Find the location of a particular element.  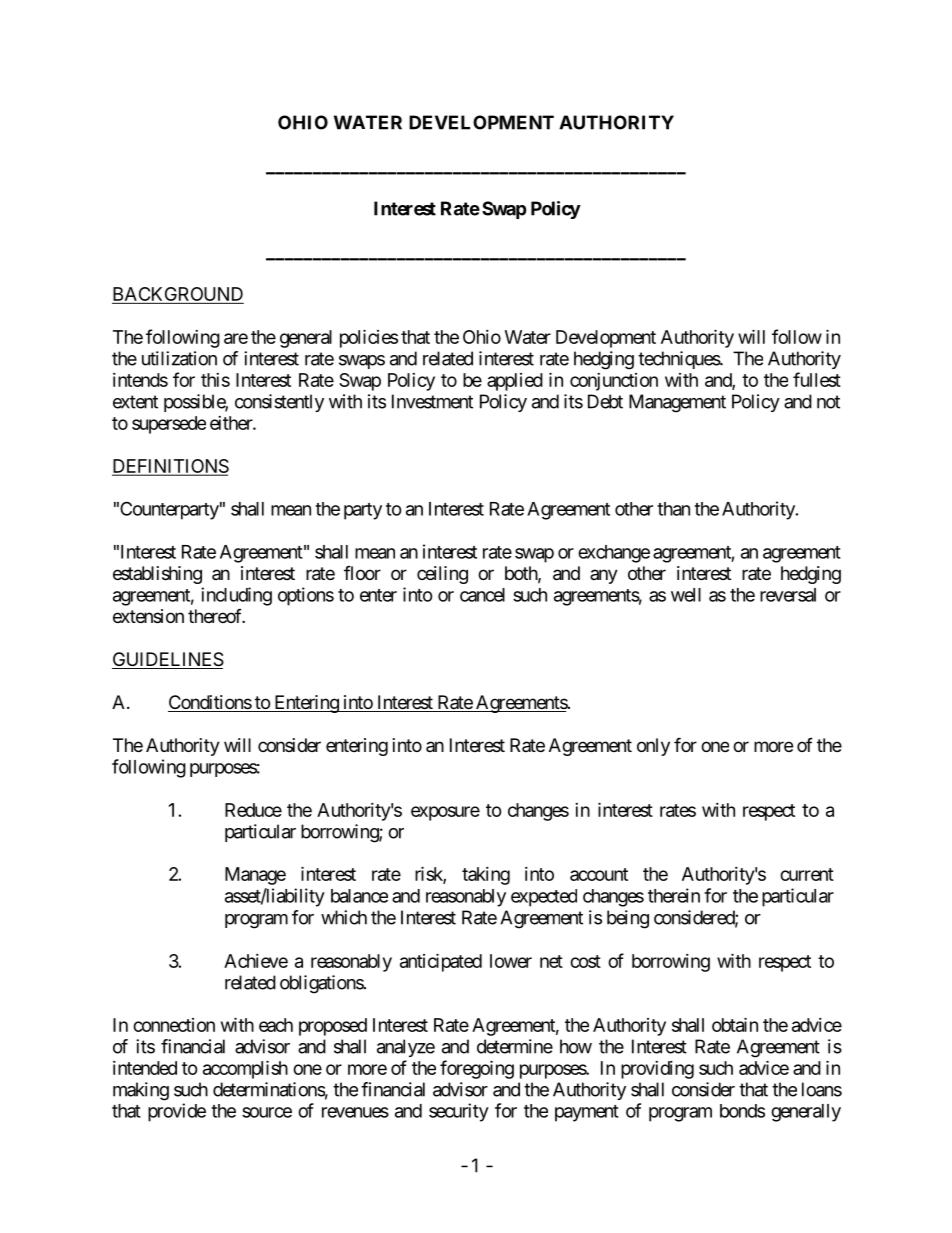

providing is located at coordinates (657, 1070).
